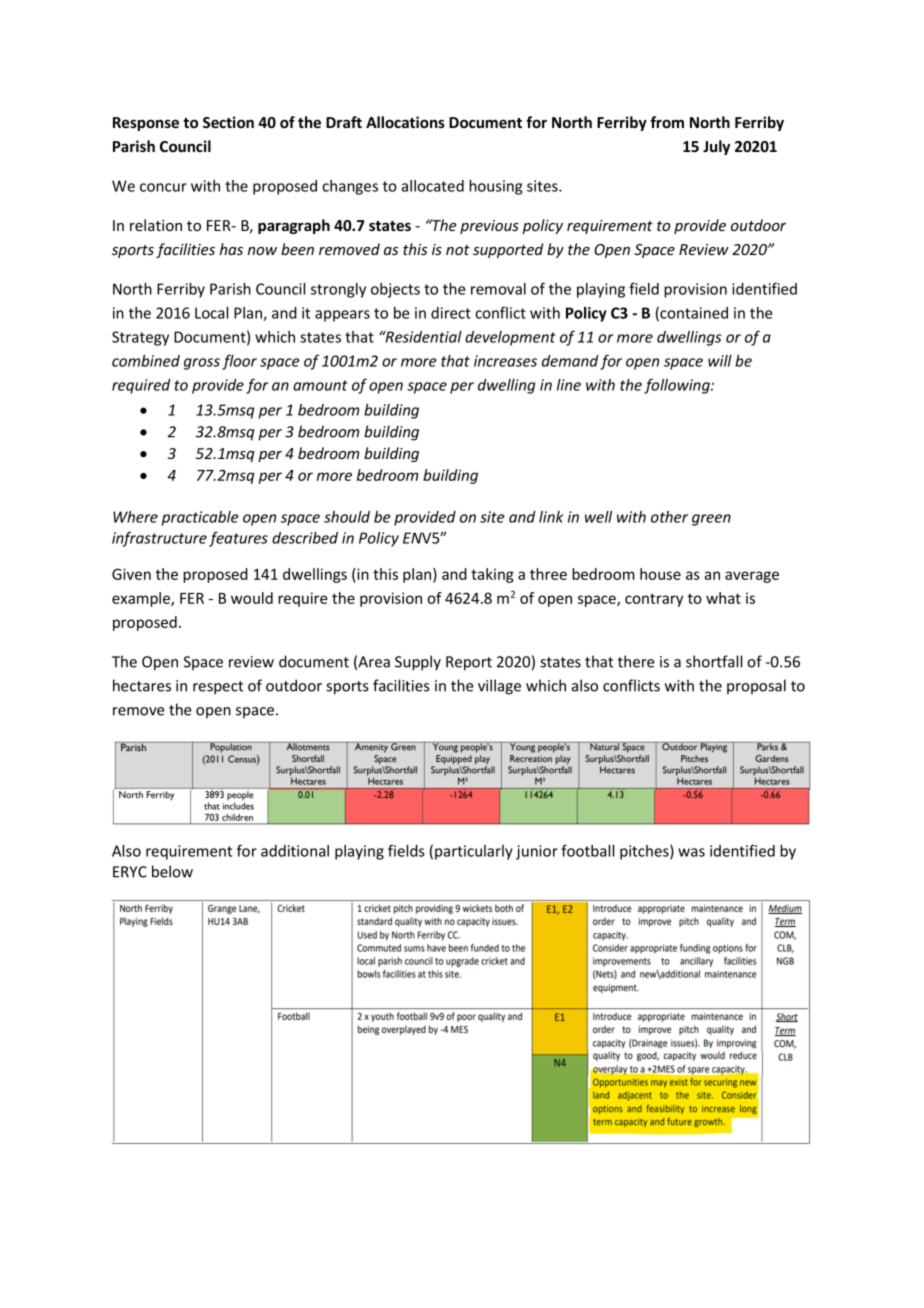 The image size is (924, 1308). I want to click on Allocations, so click(405, 122).
